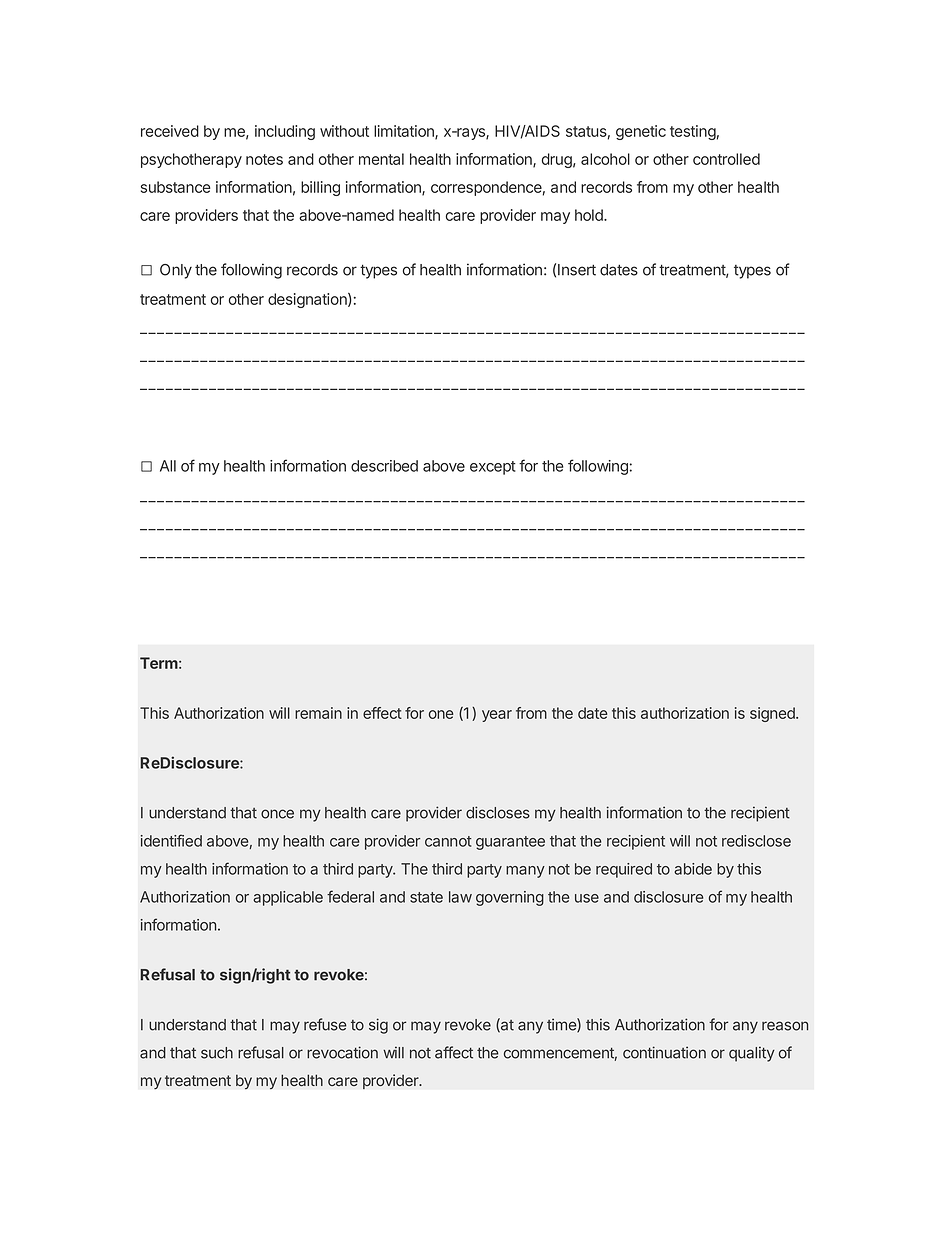  I want to click on affect, so click(454, 1052).
